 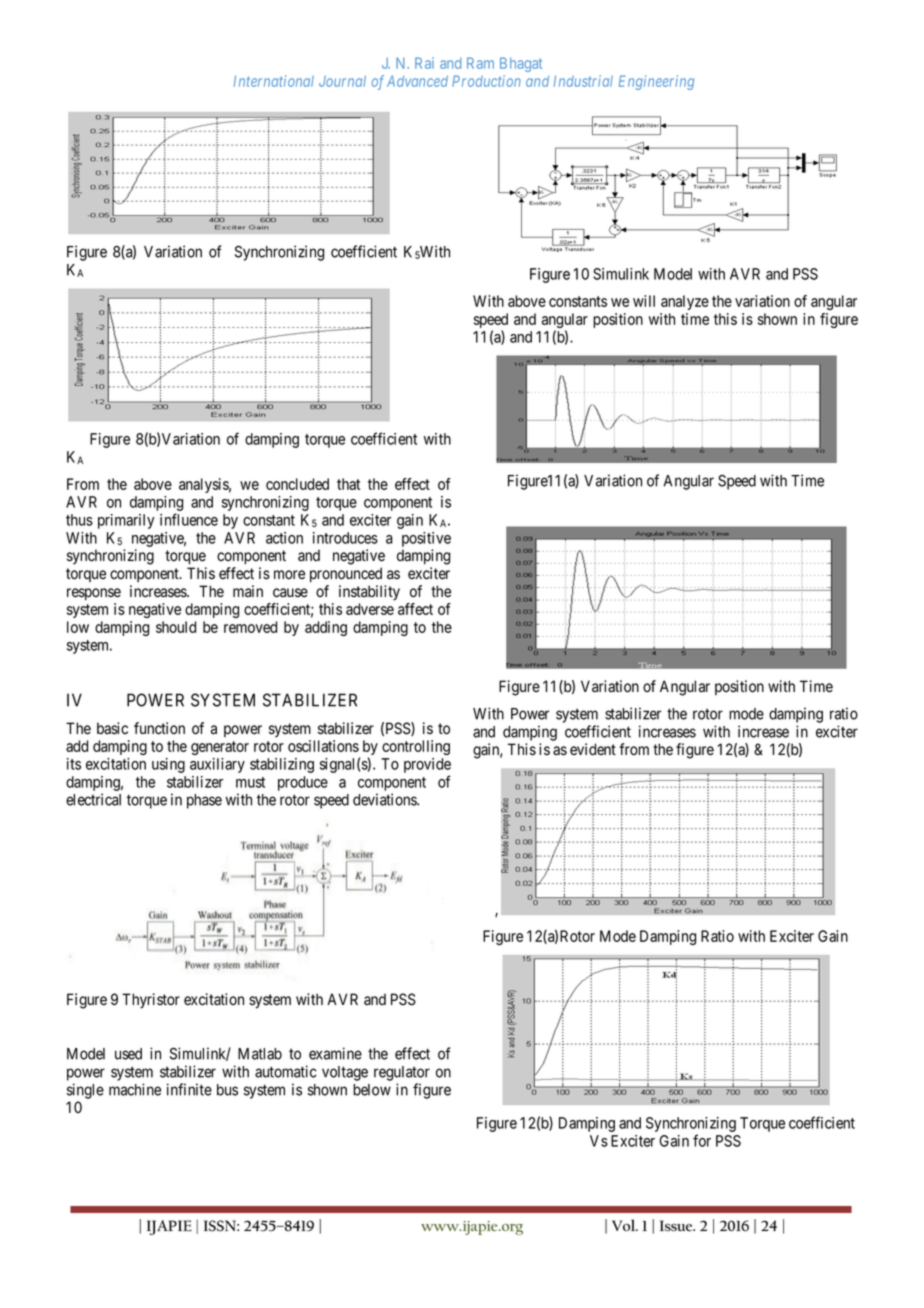 What do you see at coordinates (204, 801) in the page?
I see `phase` at bounding box center [204, 801].
